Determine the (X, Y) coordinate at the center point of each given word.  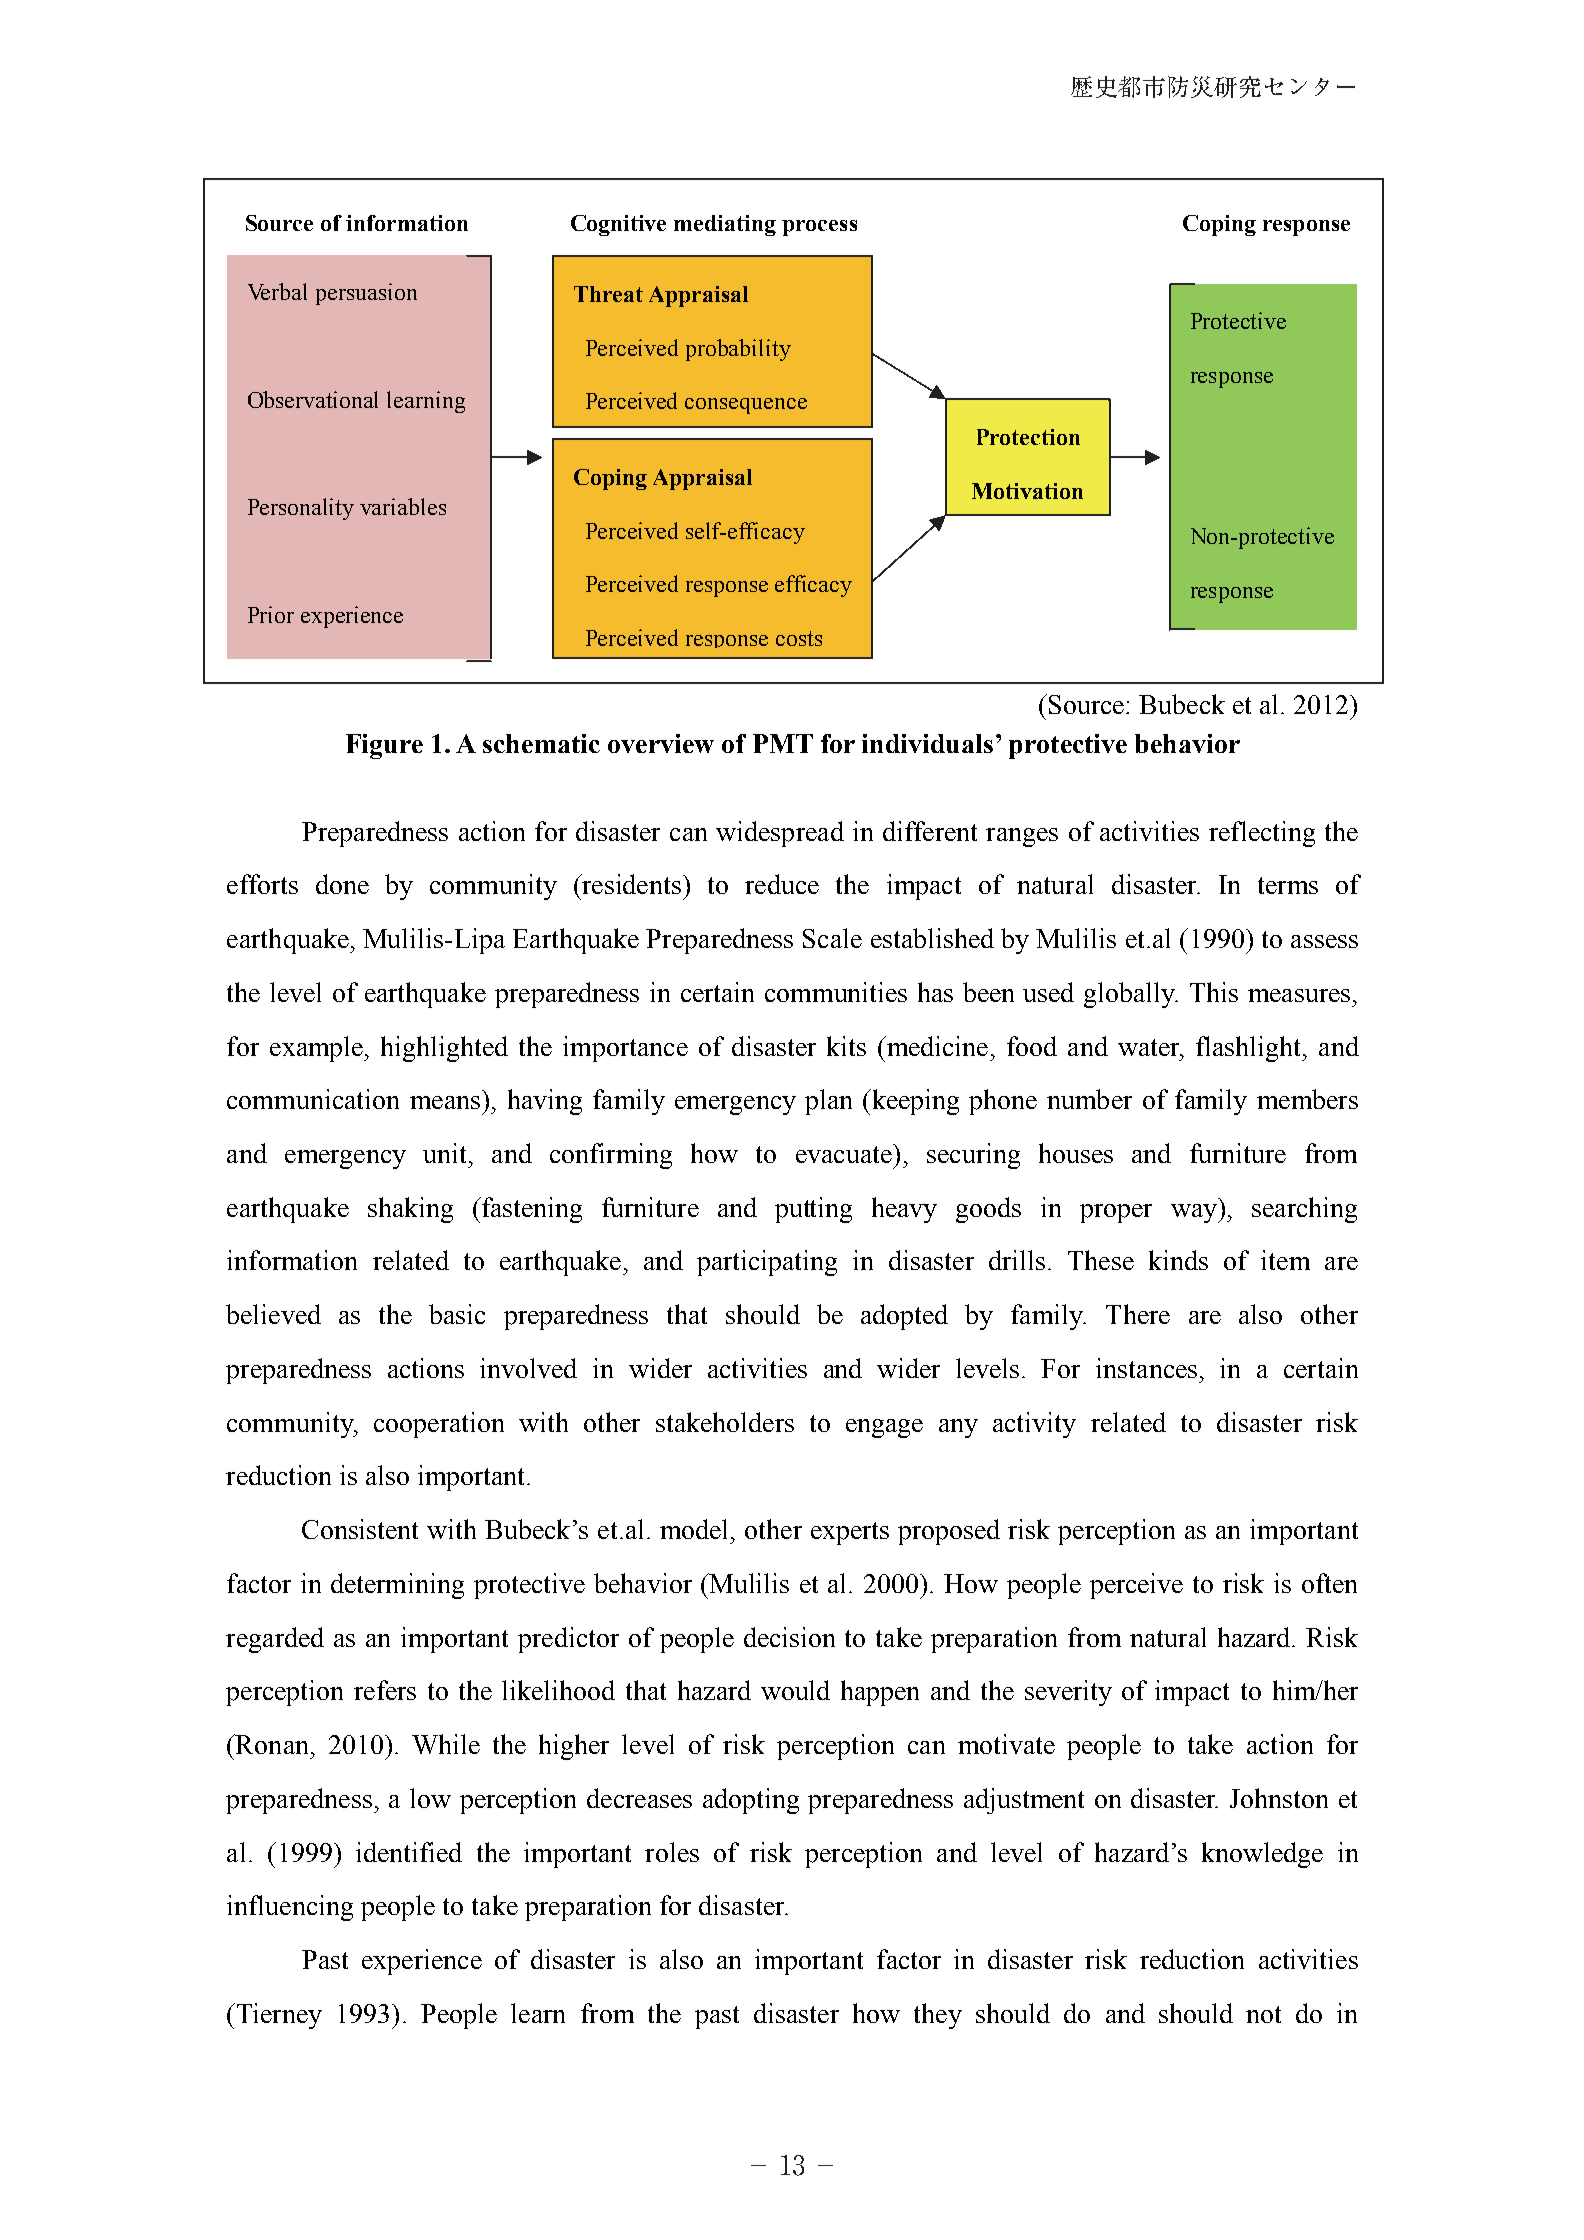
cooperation (439, 1425)
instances (1146, 1368)
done (342, 884)
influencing (290, 1908)
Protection (1028, 437)
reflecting (1262, 834)
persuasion (366, 294)
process (819, 228)
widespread (780, 834)
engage (884, 1428)
